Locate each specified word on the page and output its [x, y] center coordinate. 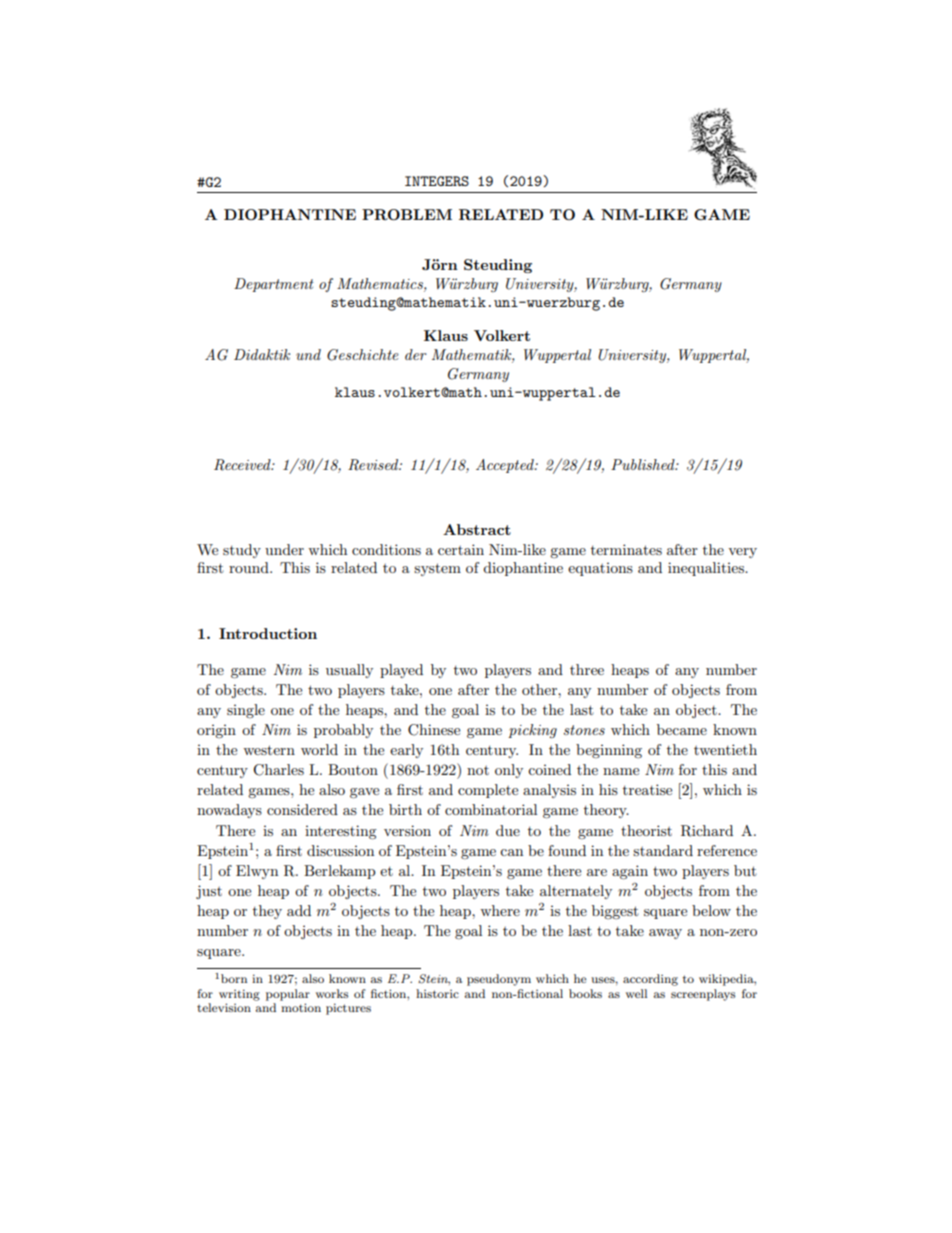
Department [274, 285]
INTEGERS [437, 181]
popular [288, 995]
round [250, 567]
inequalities [707, 569]
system [437, 569]
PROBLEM [407, 214]
